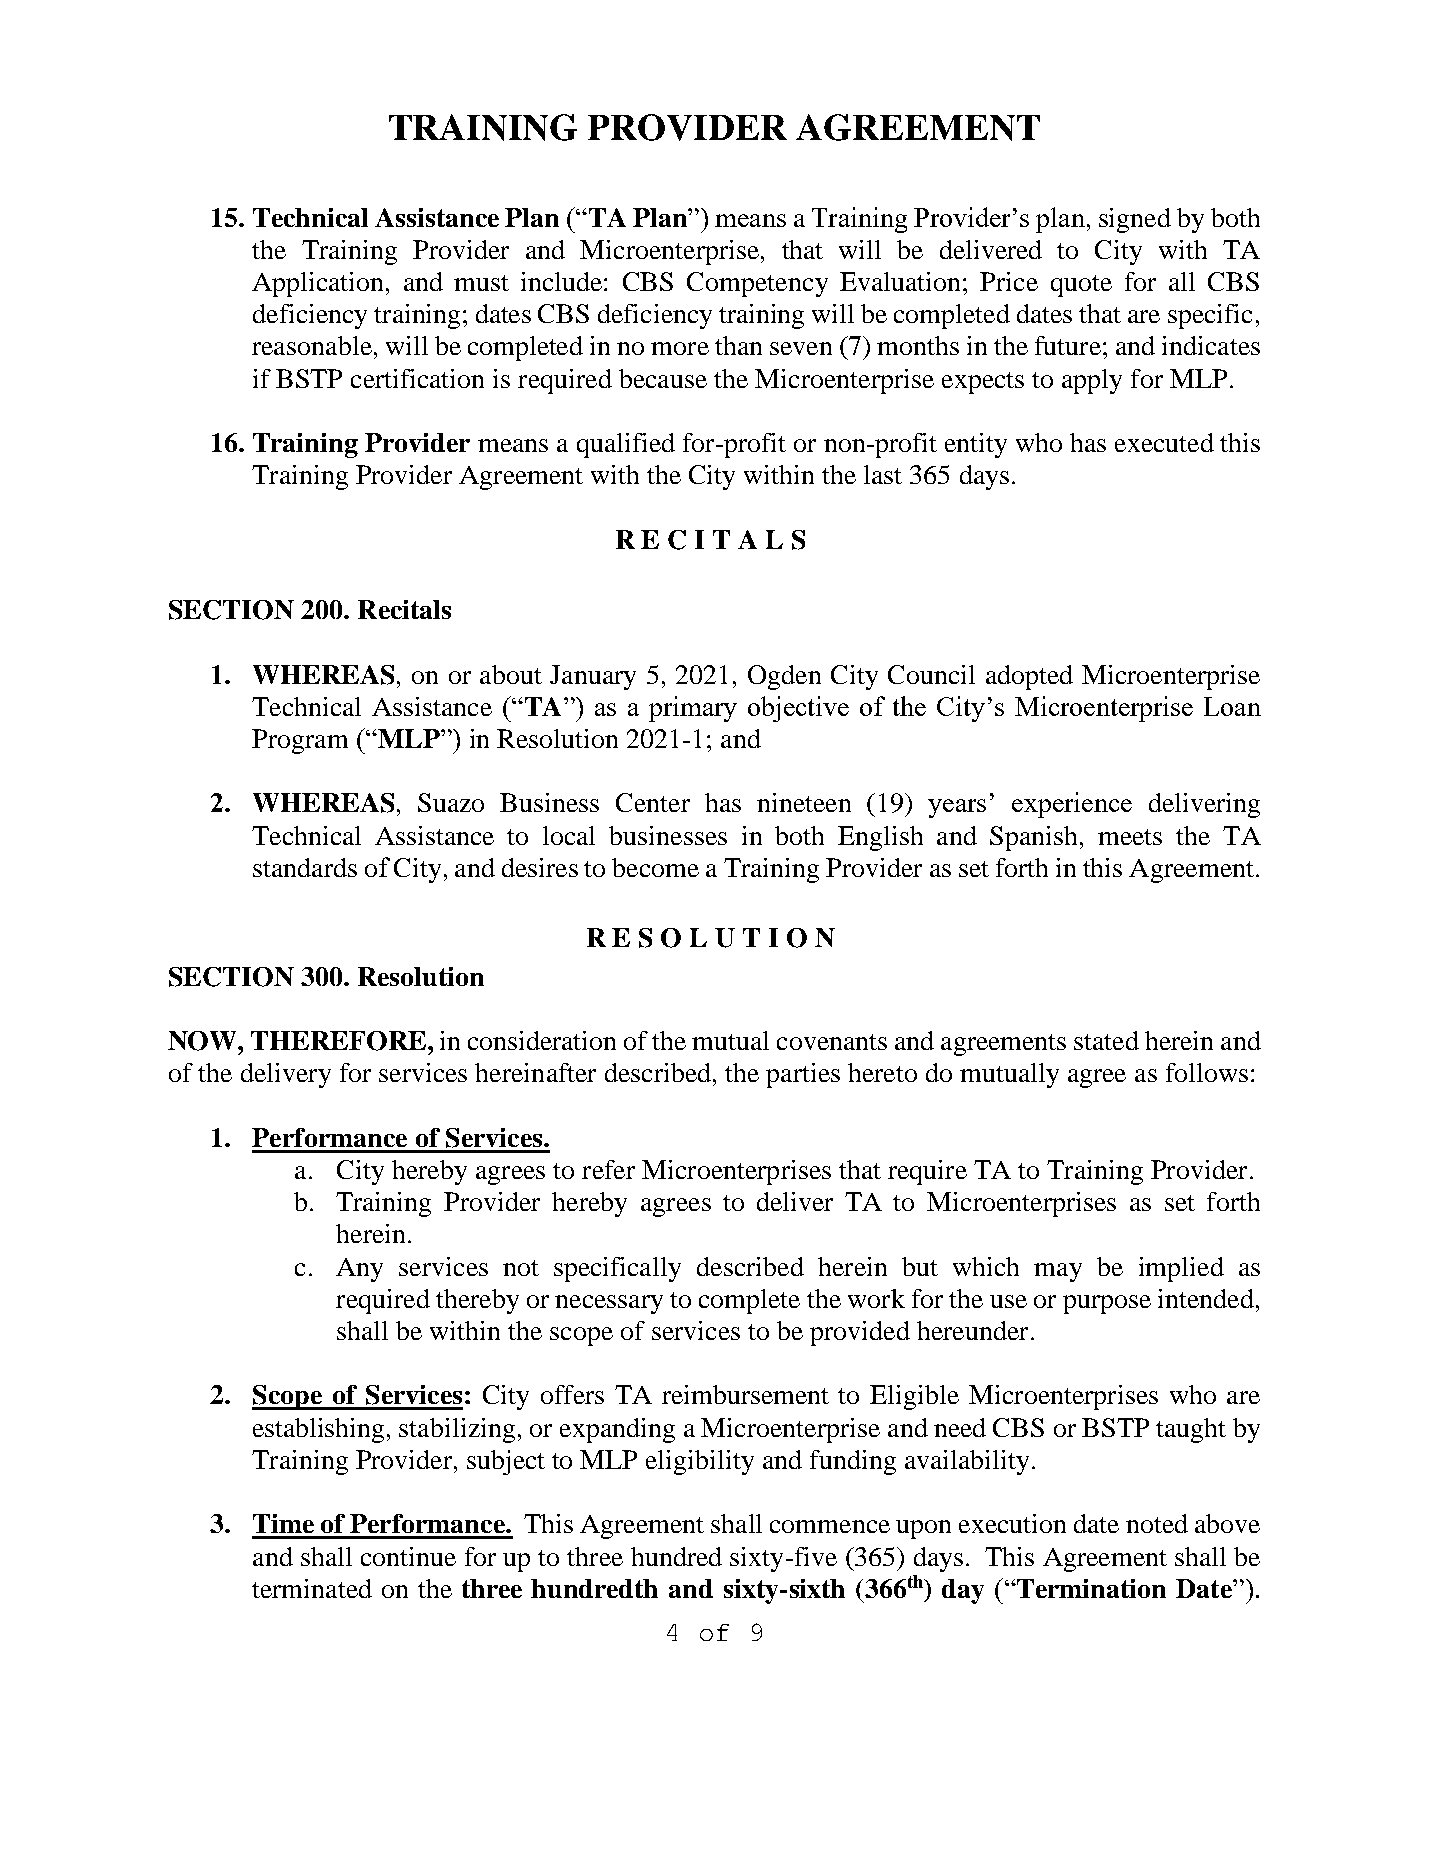 This page has width=1429, height=1849. I want to click on commence, so click(830, 1526).
